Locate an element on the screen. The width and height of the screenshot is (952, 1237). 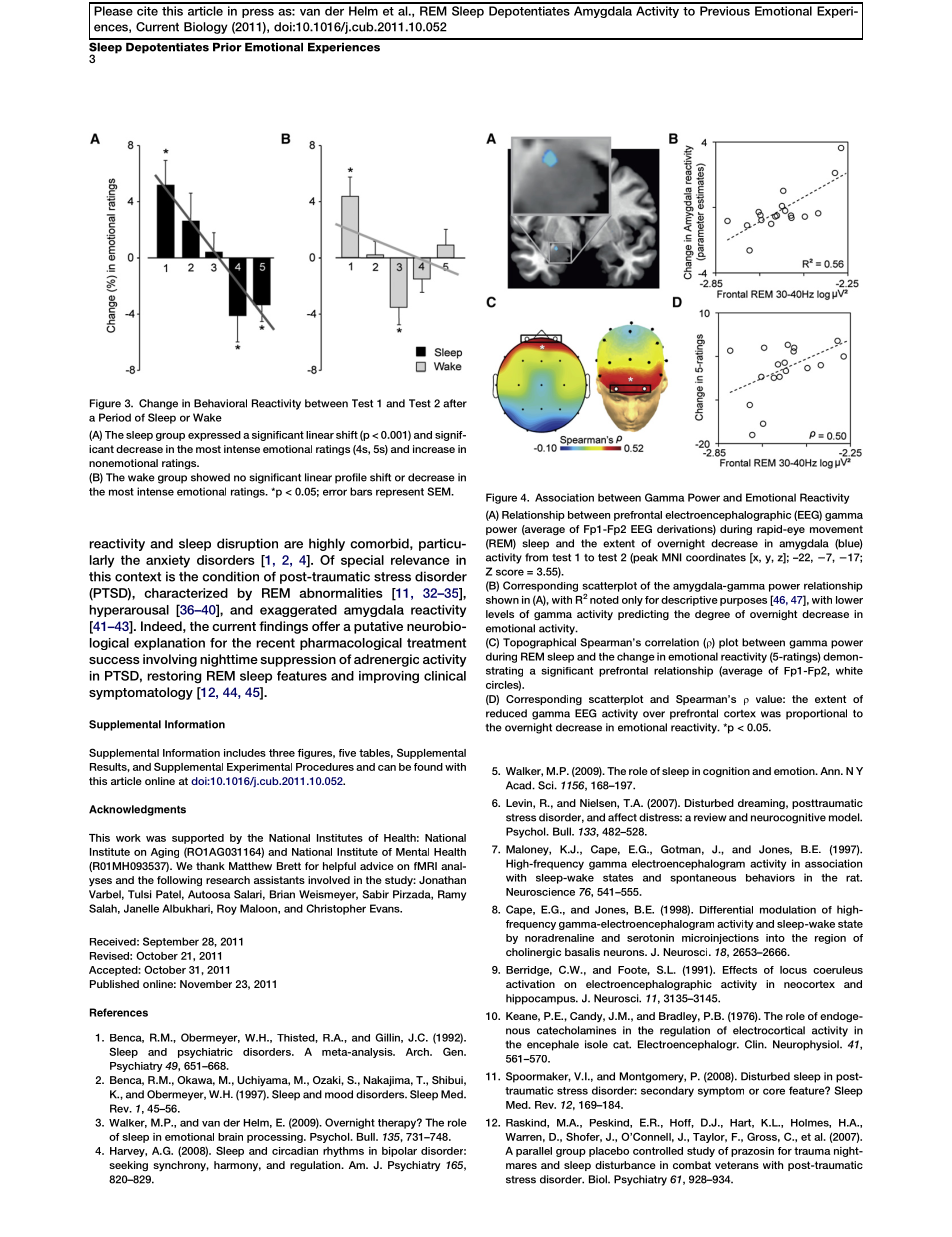
veterans is located at coordinates (737, 1165).
